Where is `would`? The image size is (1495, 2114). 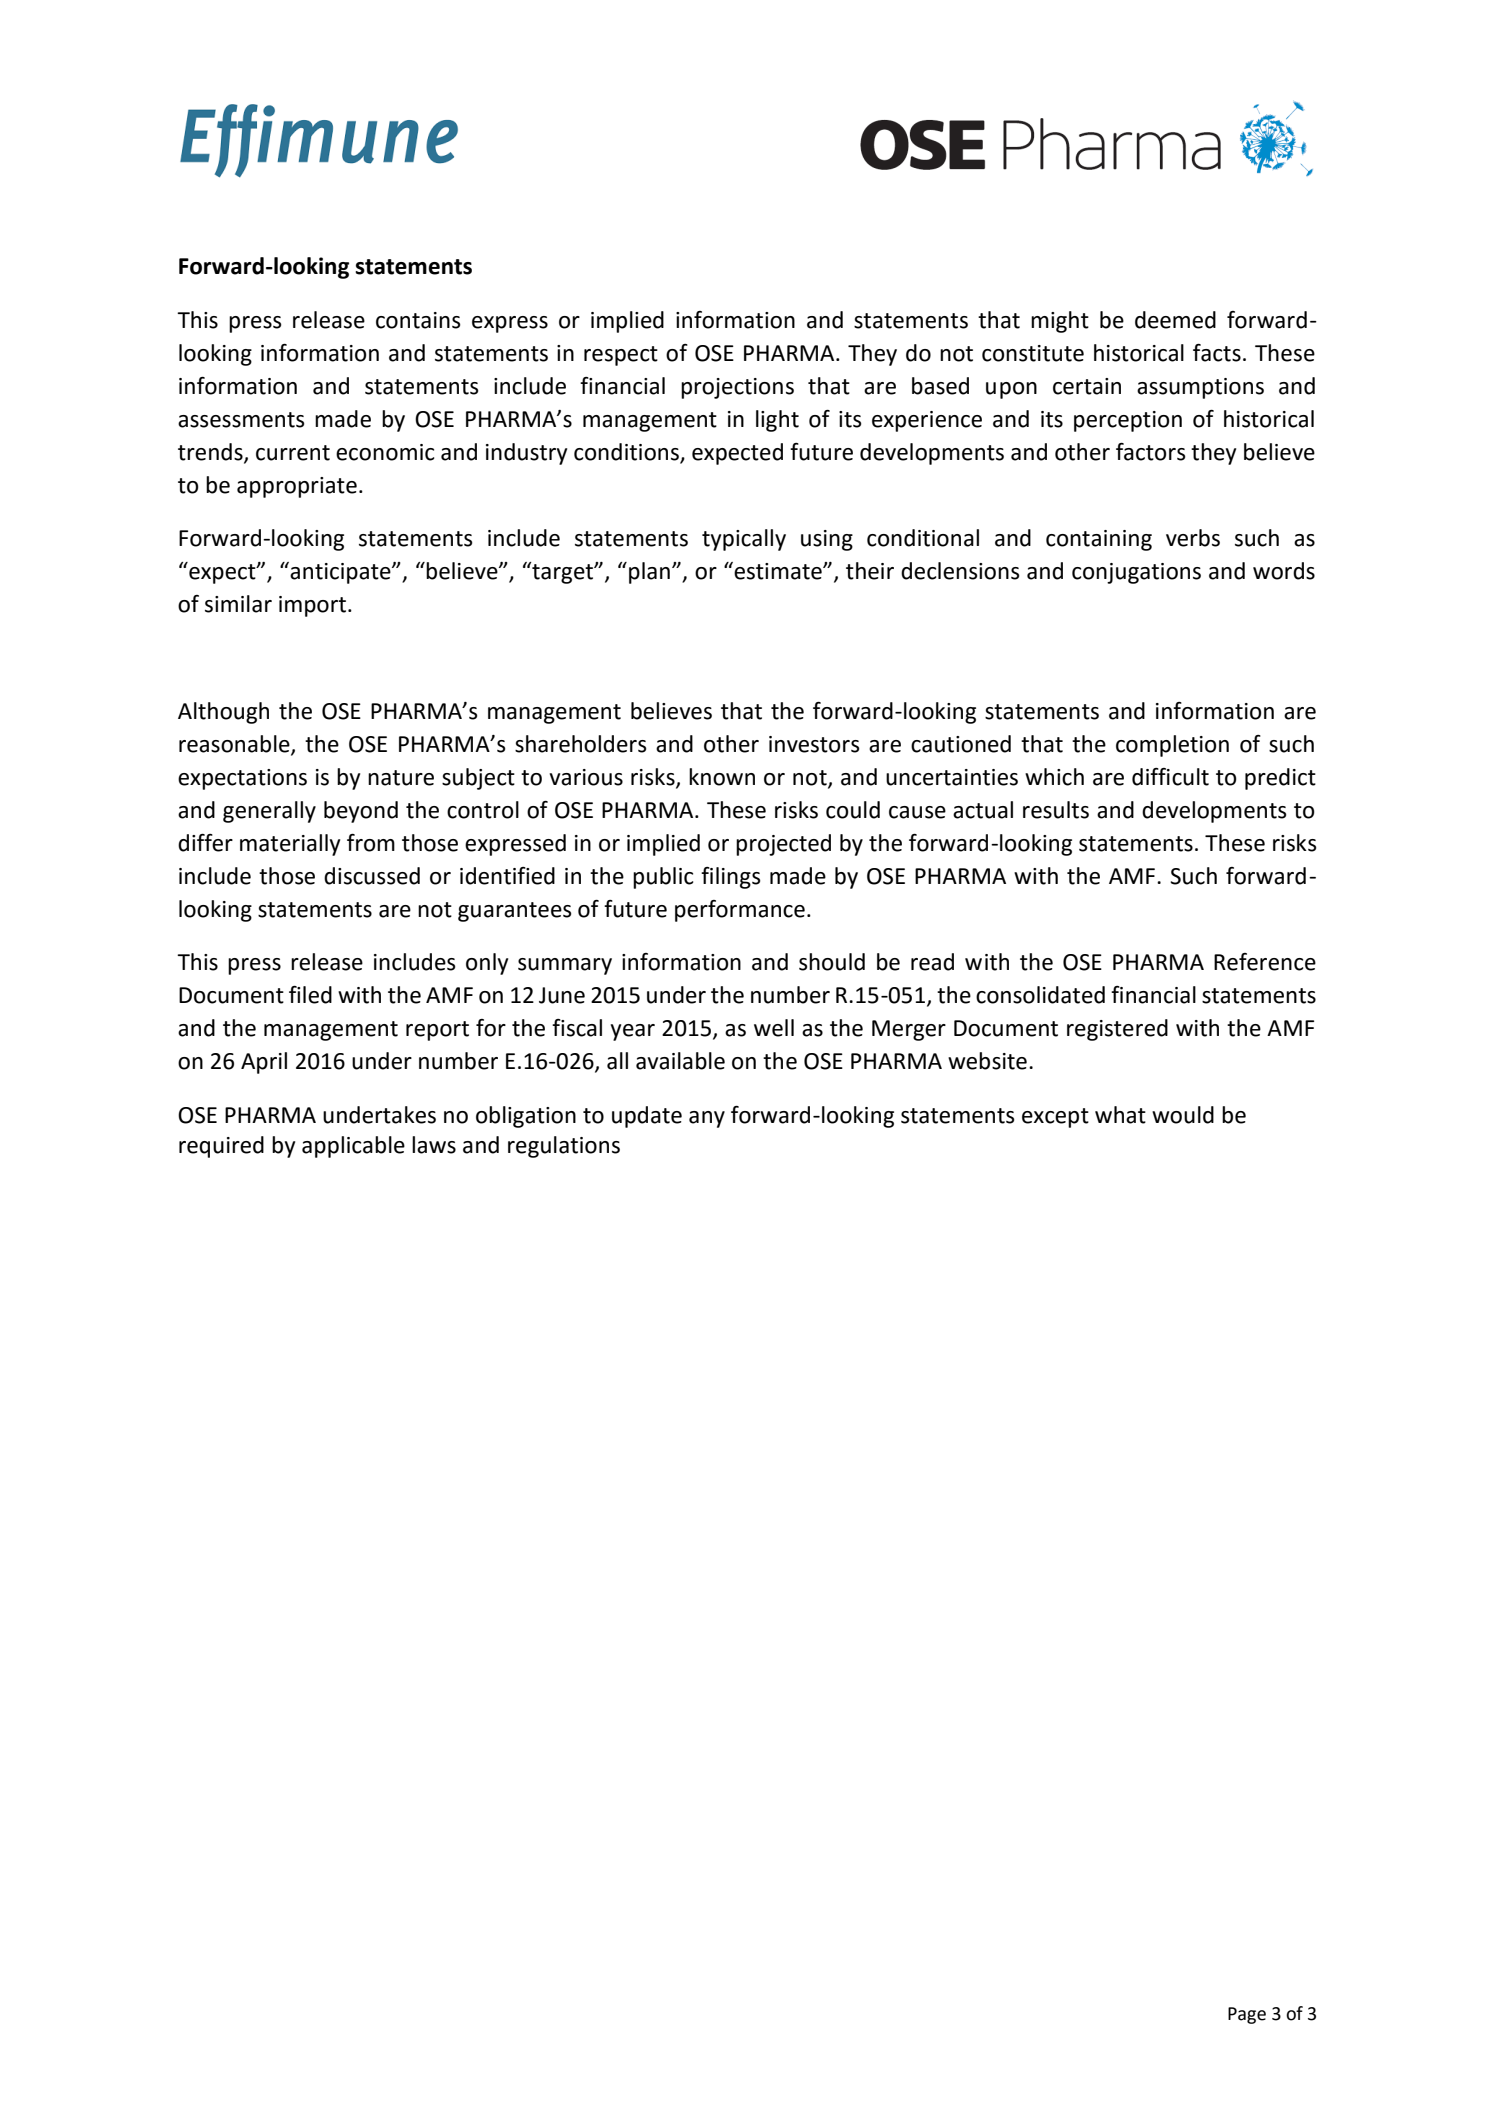 would is located at coordinates (1183, 1115).
